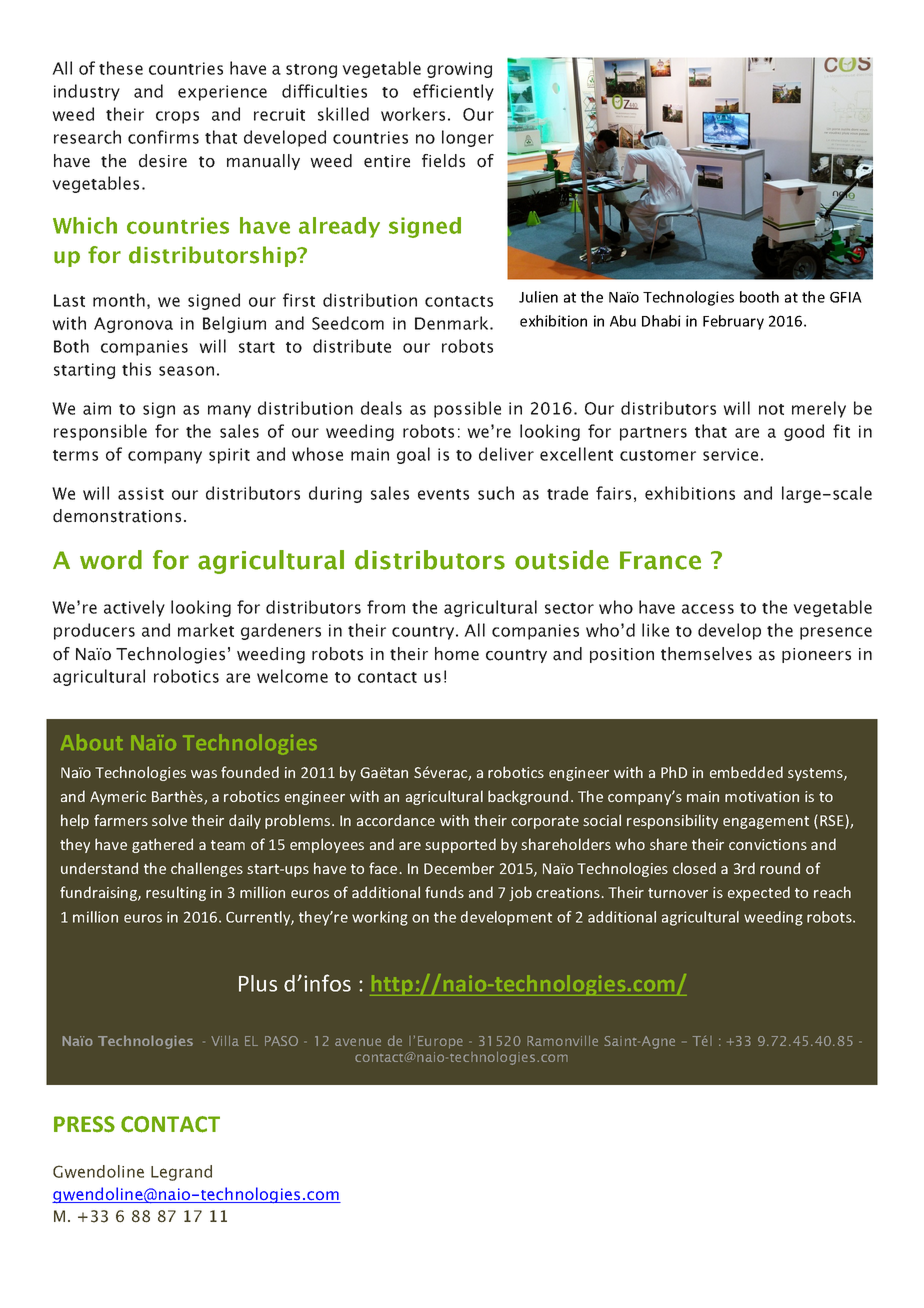  Describe the element at coordinates (177, 117) in the image. I see `crops` at that location.
